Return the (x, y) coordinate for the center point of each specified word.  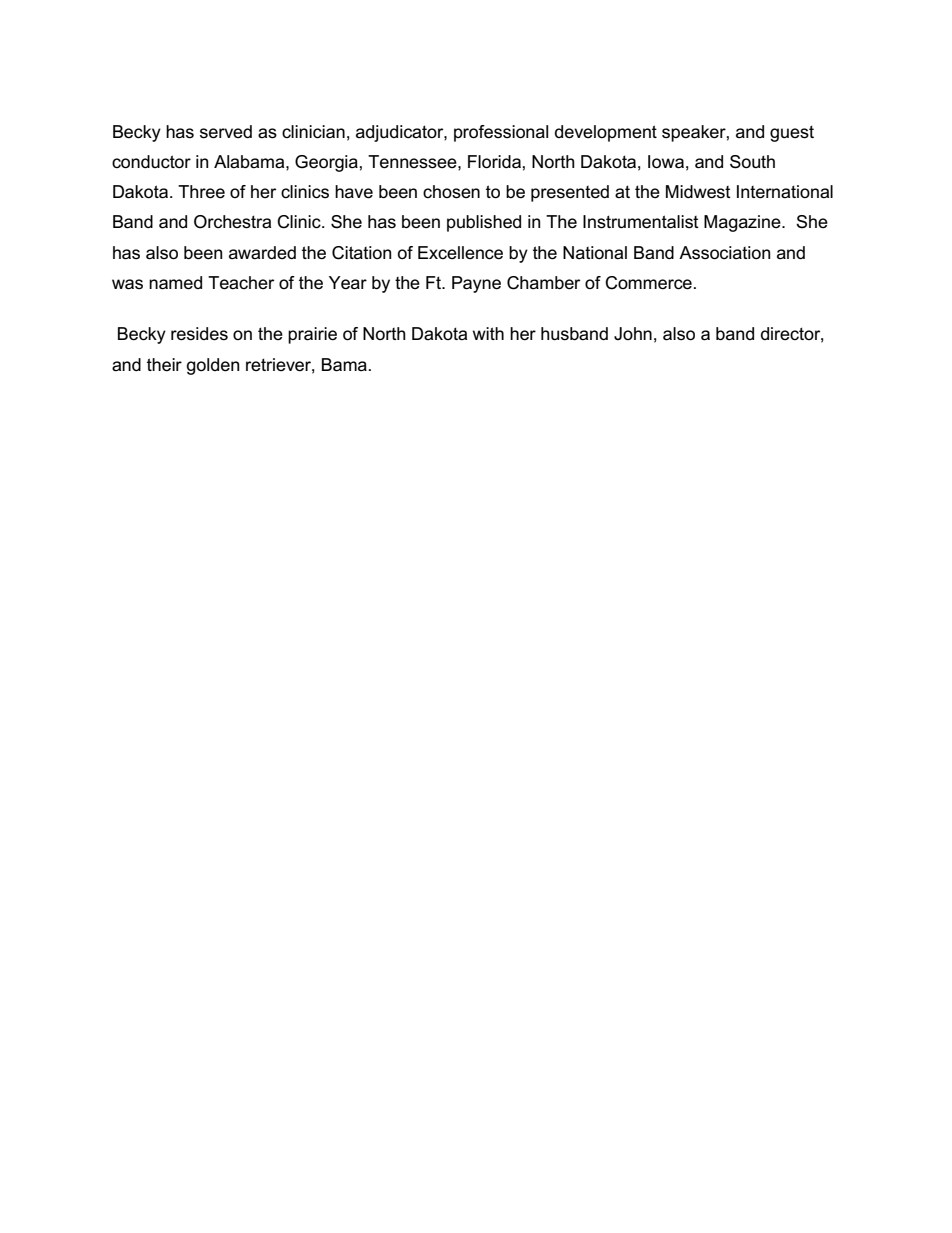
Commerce (648, 283)
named (175, 283)
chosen (451, 192)
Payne (476, 284)
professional (501, 133)
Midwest (698, 192)
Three (201, 192)
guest (792, 133)
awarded (262, 253)
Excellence (460, 253)
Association (725, 253)
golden (213, 366)
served (226, 132)
